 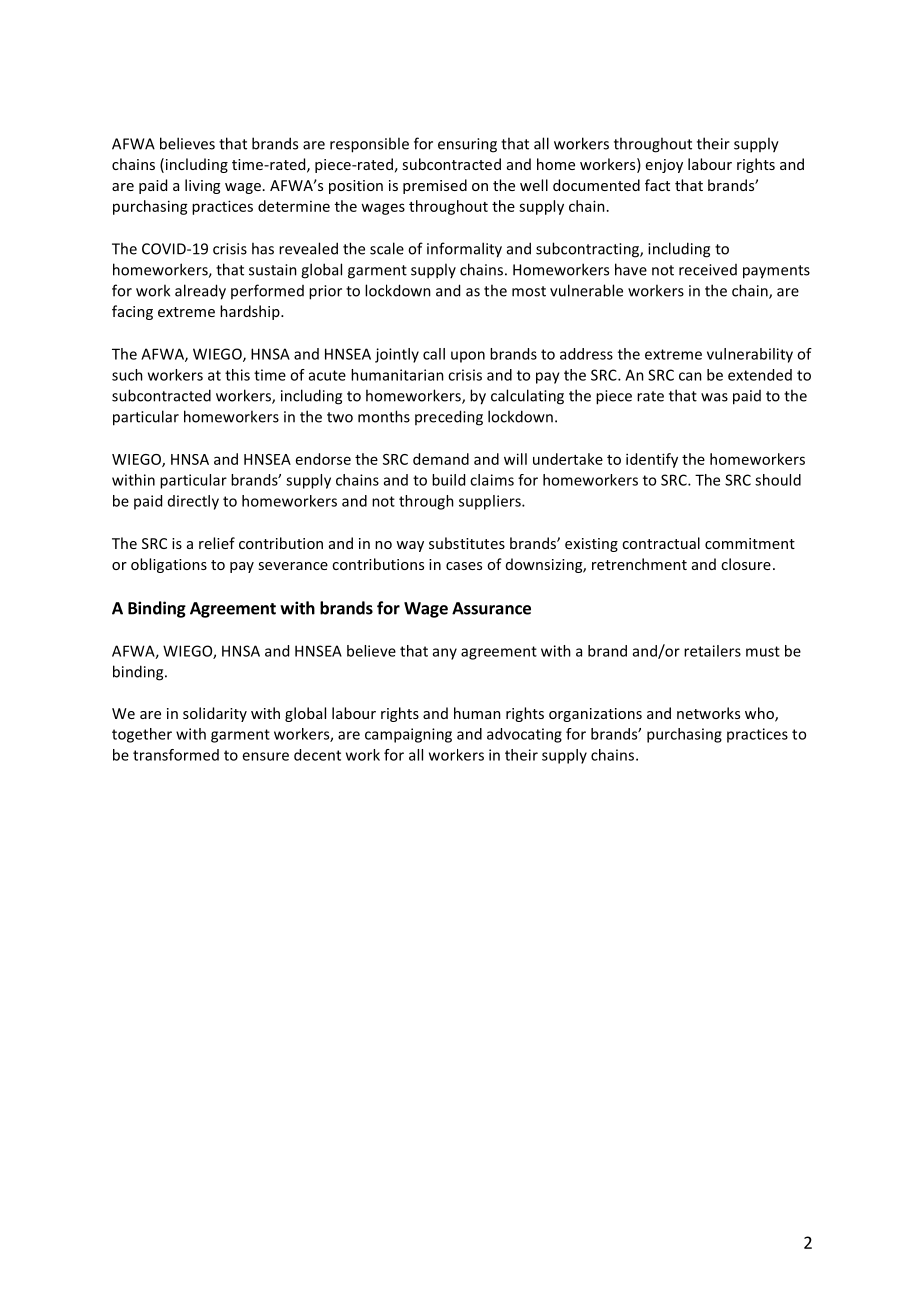 I want to click on enjoy, so click(x=664, y=166).
